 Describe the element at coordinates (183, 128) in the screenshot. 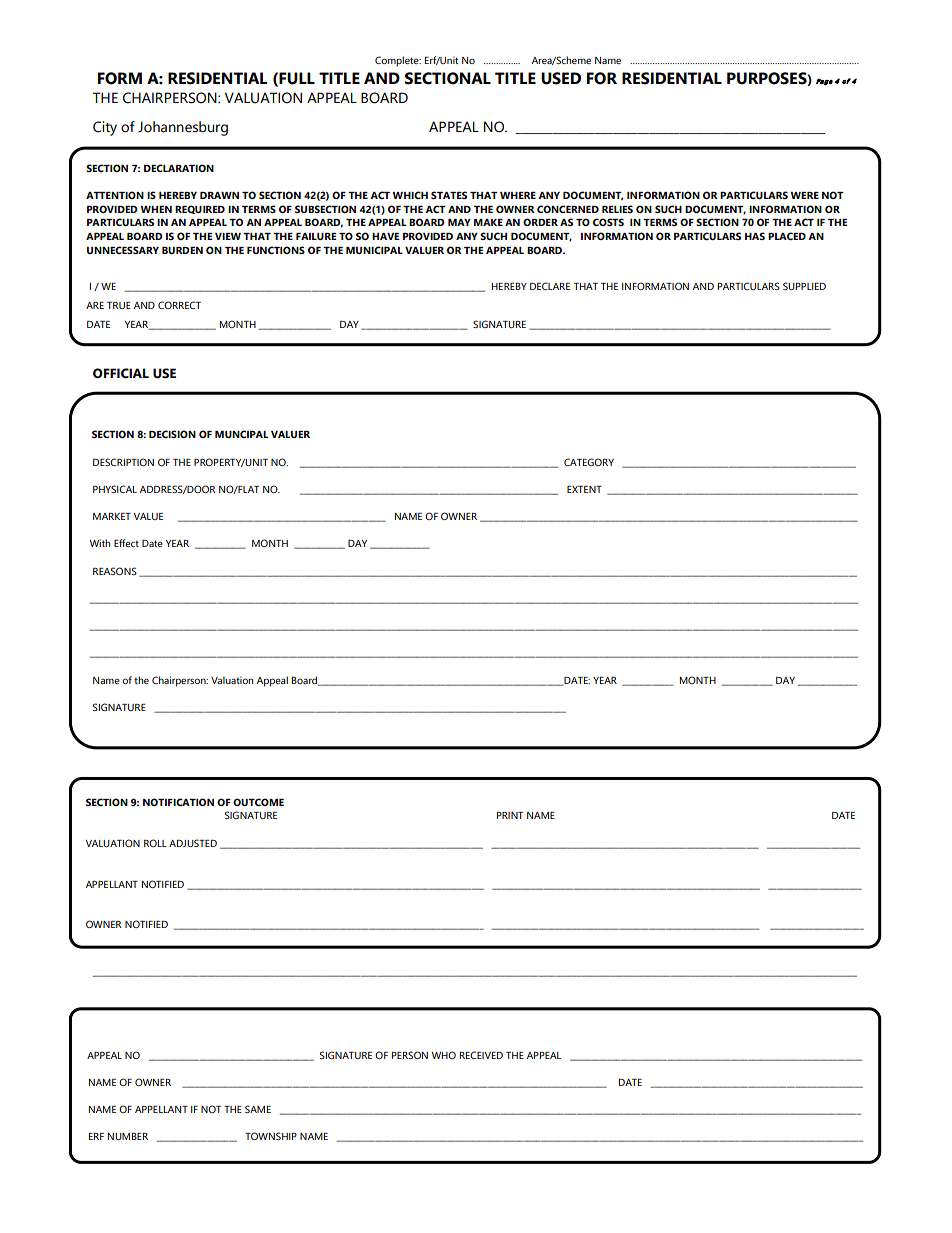

I see `Johannesburg` at that location.
